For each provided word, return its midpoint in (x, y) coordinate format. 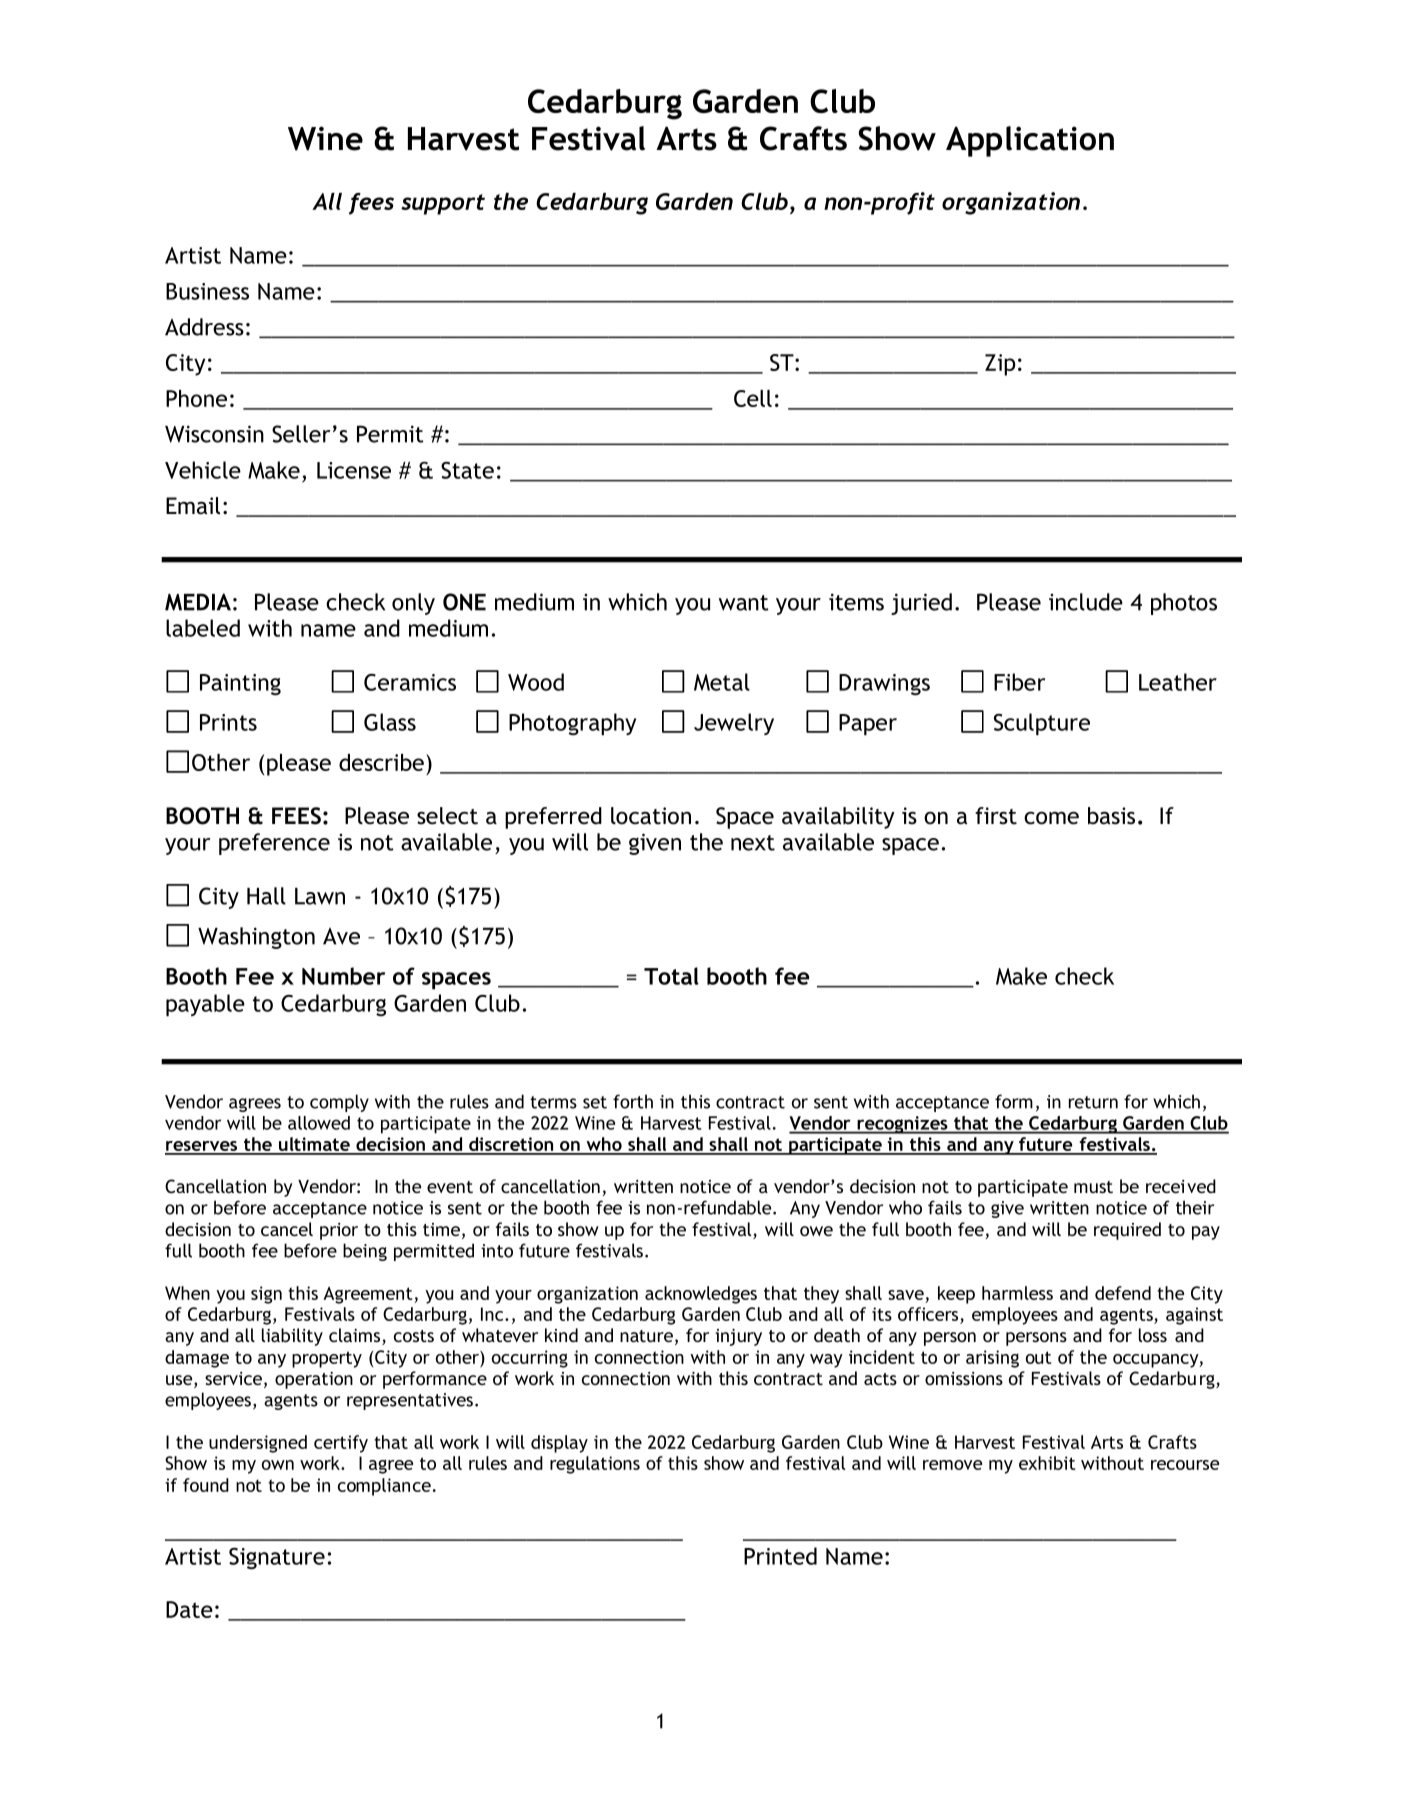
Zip (1000, 365)
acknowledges (701, 1295)
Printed (780, 1556)
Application (1030, 141)
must (1093, 1187)
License (354, 470)
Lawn (320, 896)
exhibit (1047, 1463)
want (744, 603)
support (443, 204)
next (753, 843)
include (1086, 602)
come (1051, 818)
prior (339, 1231)
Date (189, 1609)
